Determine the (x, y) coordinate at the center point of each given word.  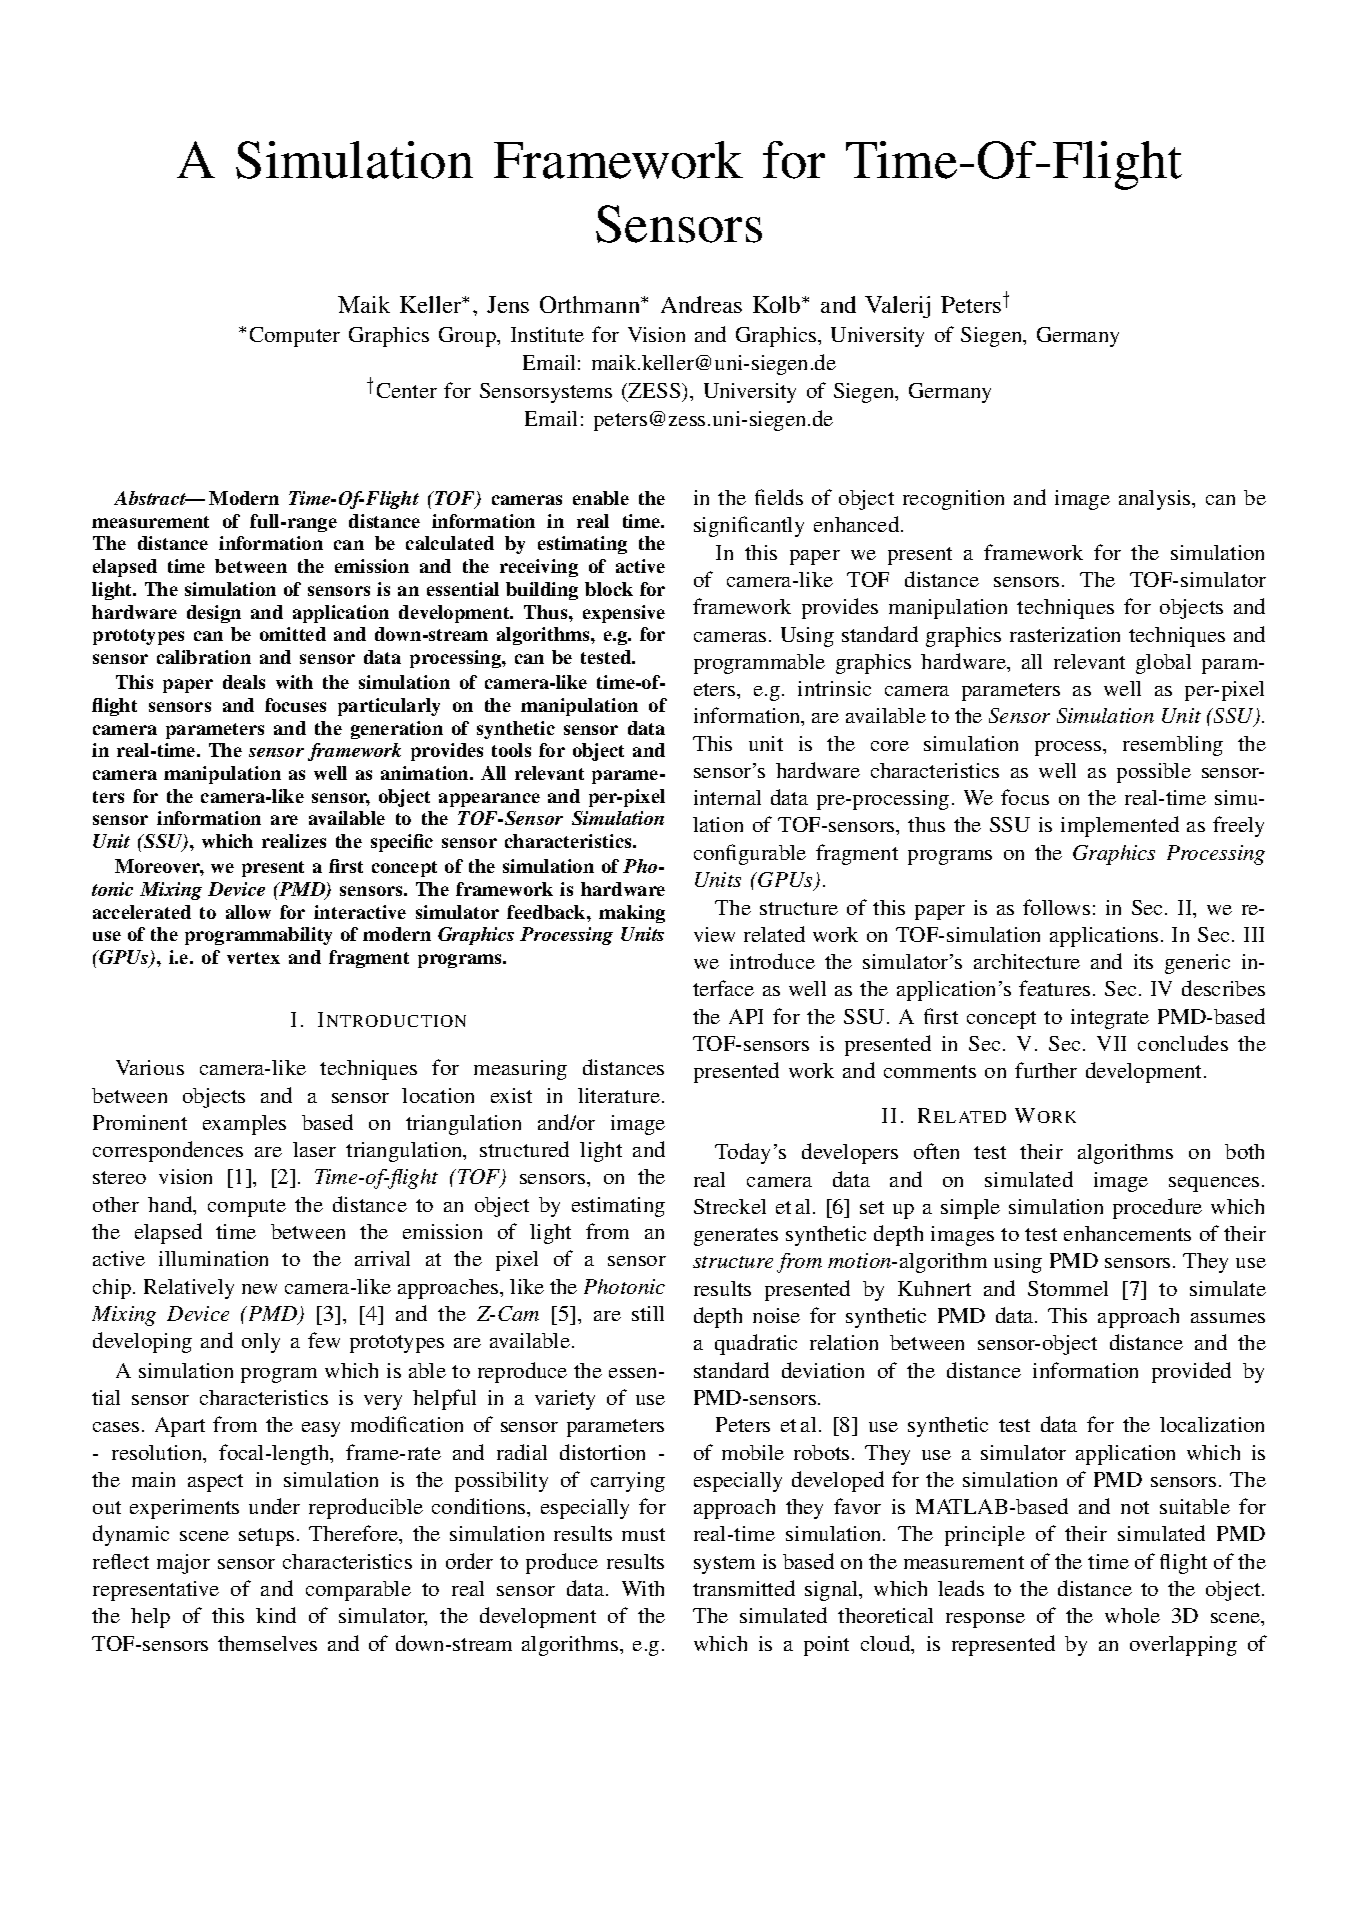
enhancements (1127, 1233)
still (648, 1313)
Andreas (701, 304)
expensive (624, 614)
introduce (772, 961)
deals (244, 682)
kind (276, 1615)
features (1054, 988)
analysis (1156, 500)
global (1163, 664)
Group (468, 337)
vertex (253, 958)
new (259, 1289)
